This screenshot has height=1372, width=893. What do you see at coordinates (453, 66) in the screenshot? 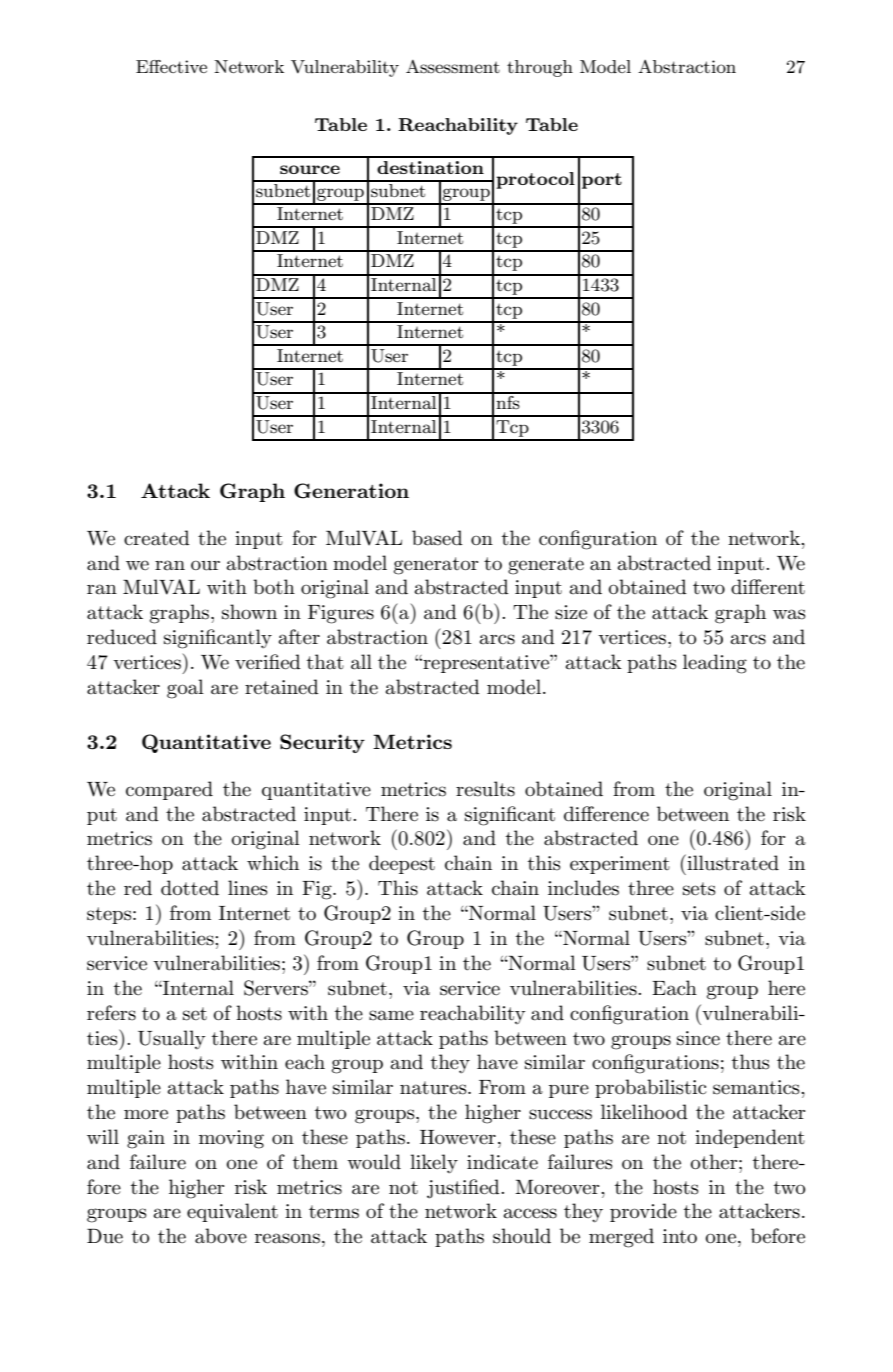
I see `Assessment` at bounding box center [453, 66].
